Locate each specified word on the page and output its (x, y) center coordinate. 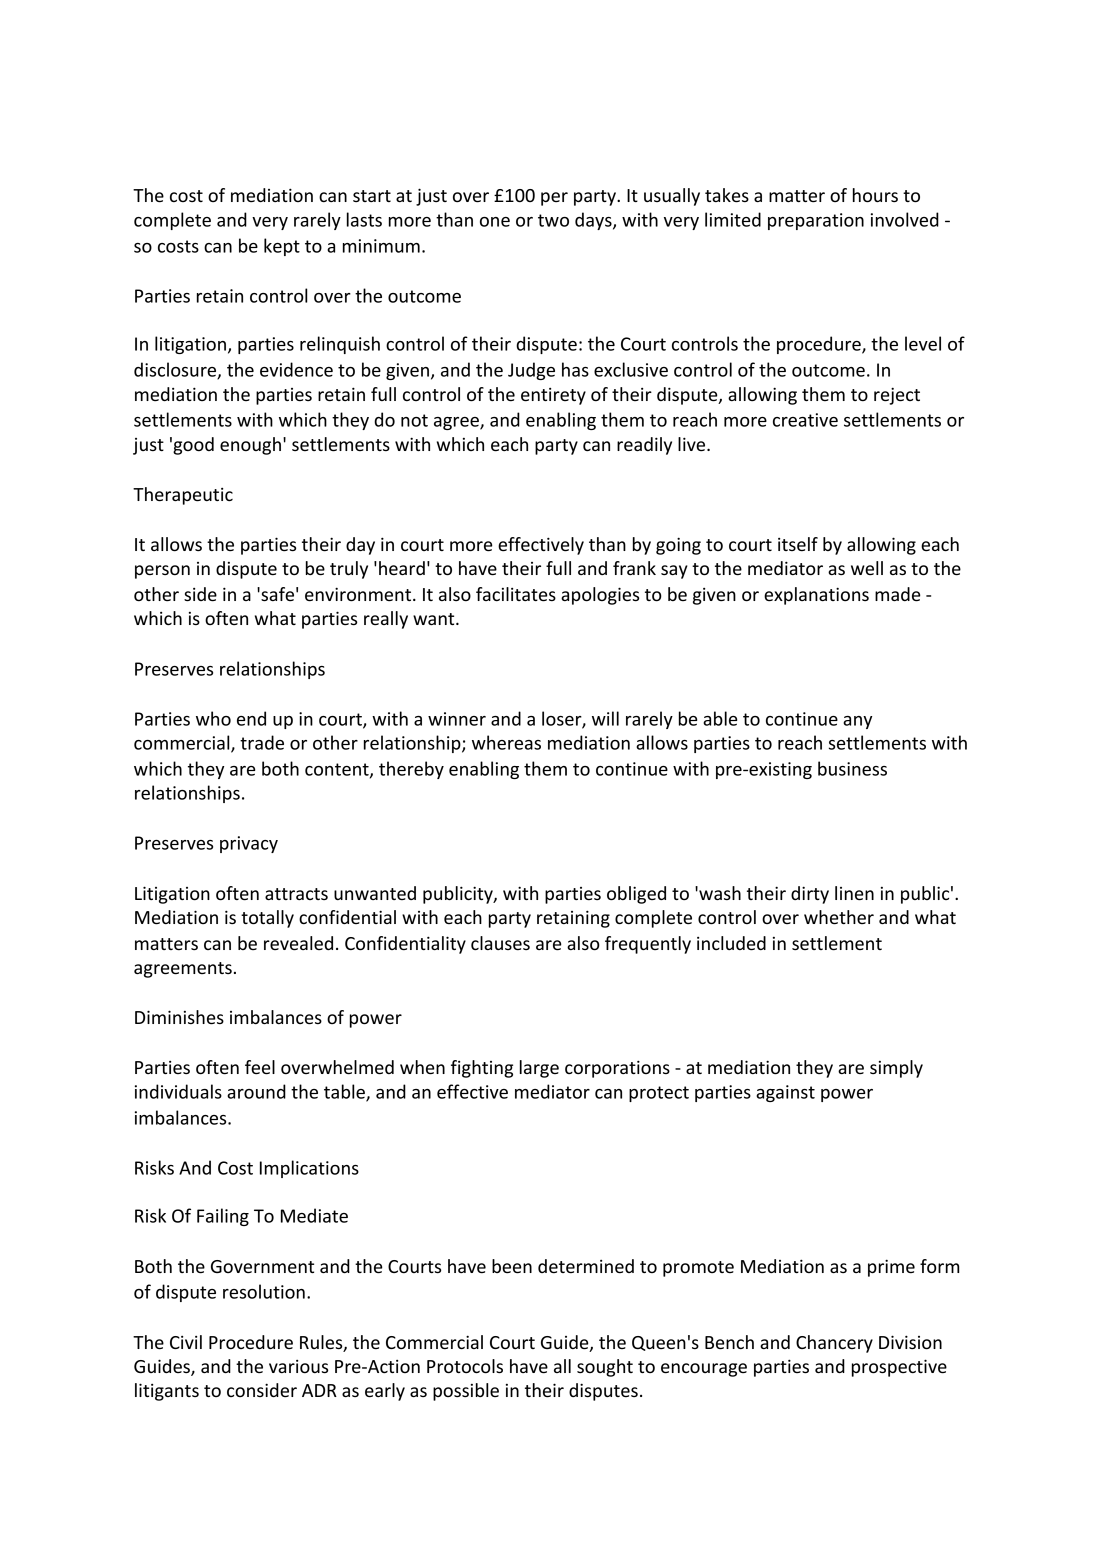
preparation (816, 221)
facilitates (516, 594)
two (553, 220)
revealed (298, 943)
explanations (816, 596)
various (298, 1366)
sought (605, 1368)
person (162, 572)
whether (839, 917)
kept (282, 247)
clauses (500, 943)
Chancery (834, 1344)
